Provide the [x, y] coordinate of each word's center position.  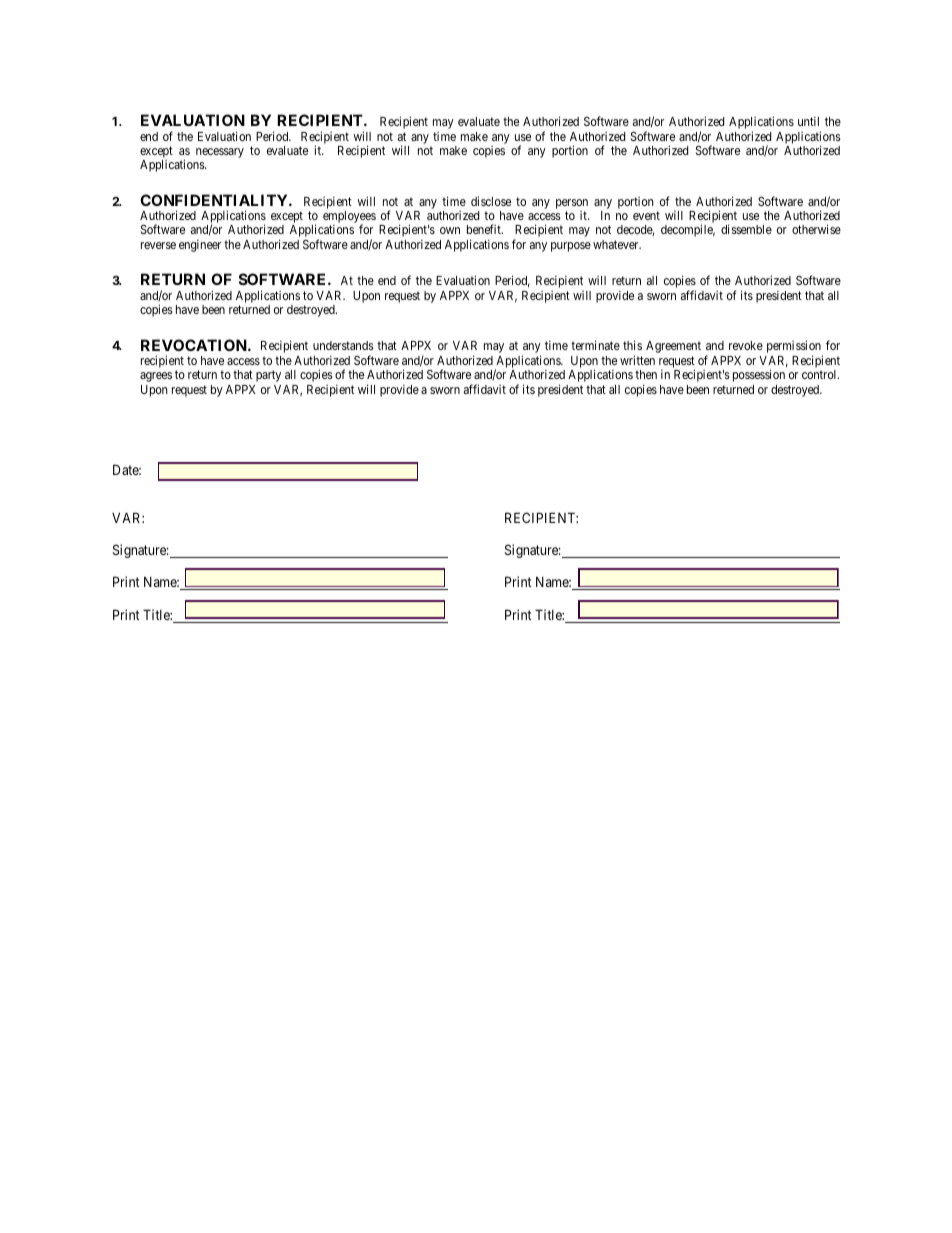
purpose [571, 247]
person [572, 204]
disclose [491, 201]
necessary [220, 153]
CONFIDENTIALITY [215, 200]
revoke [746, 345]
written [637, 360]
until [808, 121]
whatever [617, 244]
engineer [200, 245]
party [268, 376]
